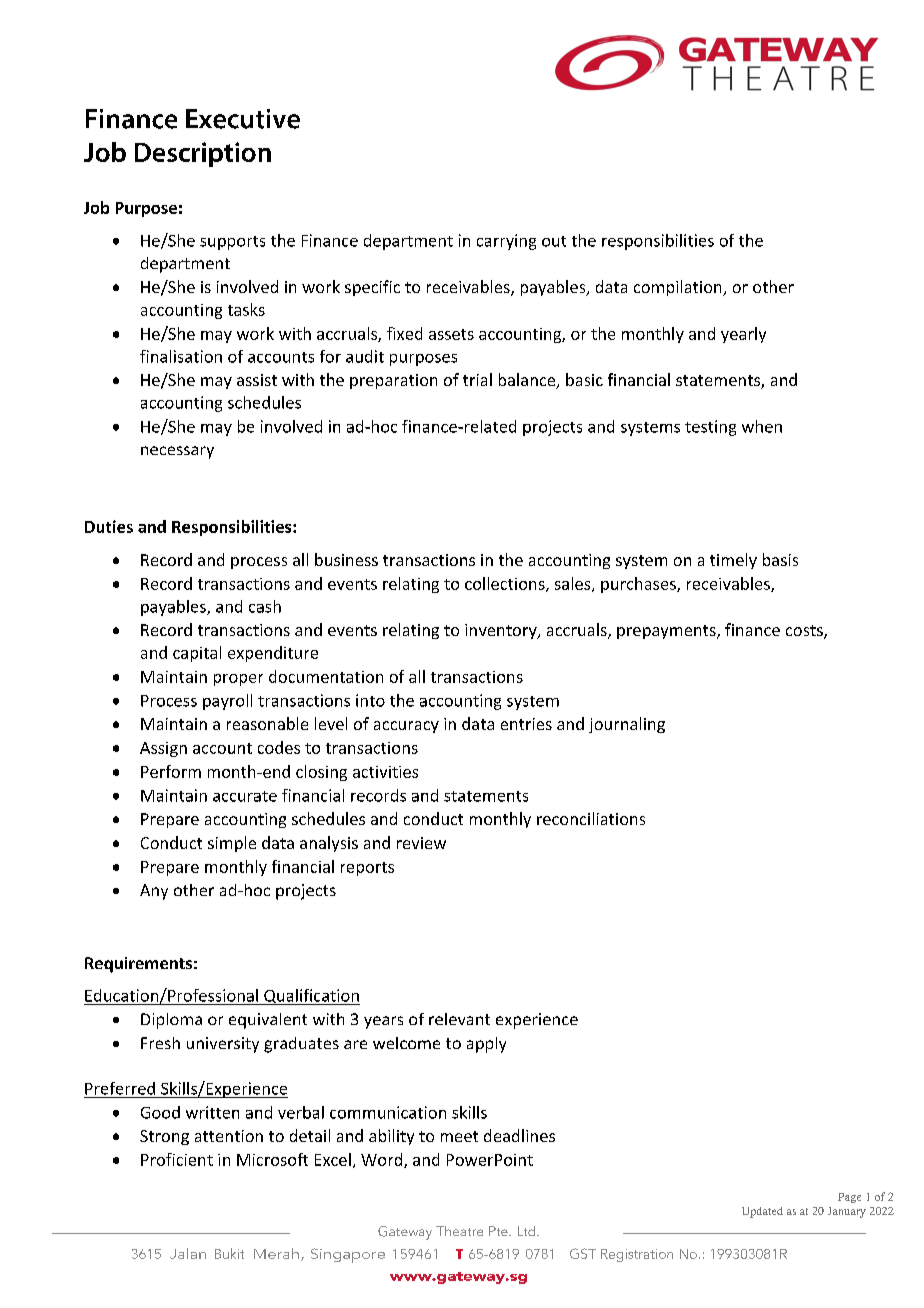  Describe the element at coordinates (805, 632) in the screenshot. I see `costs` at that location.
